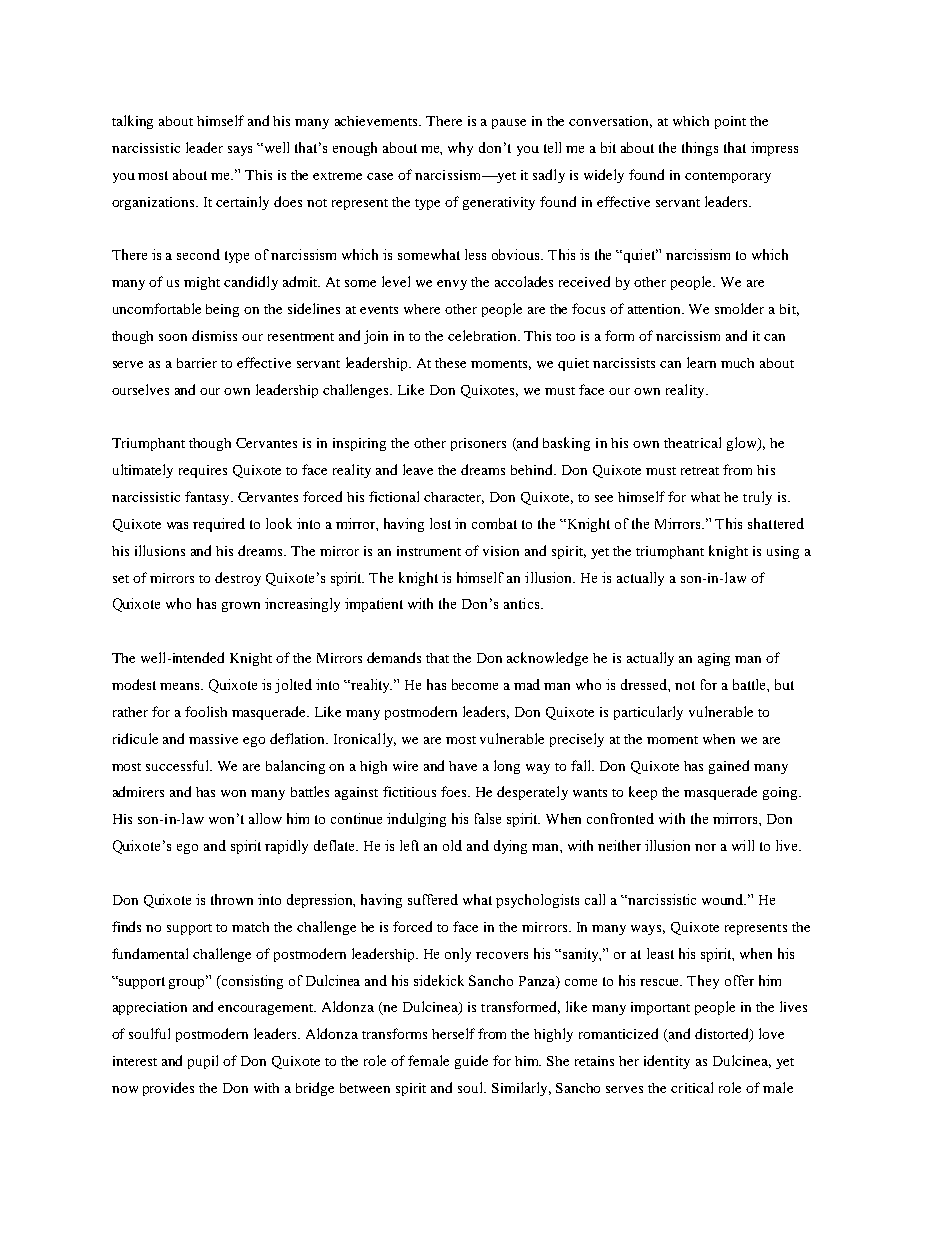 The width and height of the page is (952, 1233). I want to click on pupil, so click(203, 1062).
